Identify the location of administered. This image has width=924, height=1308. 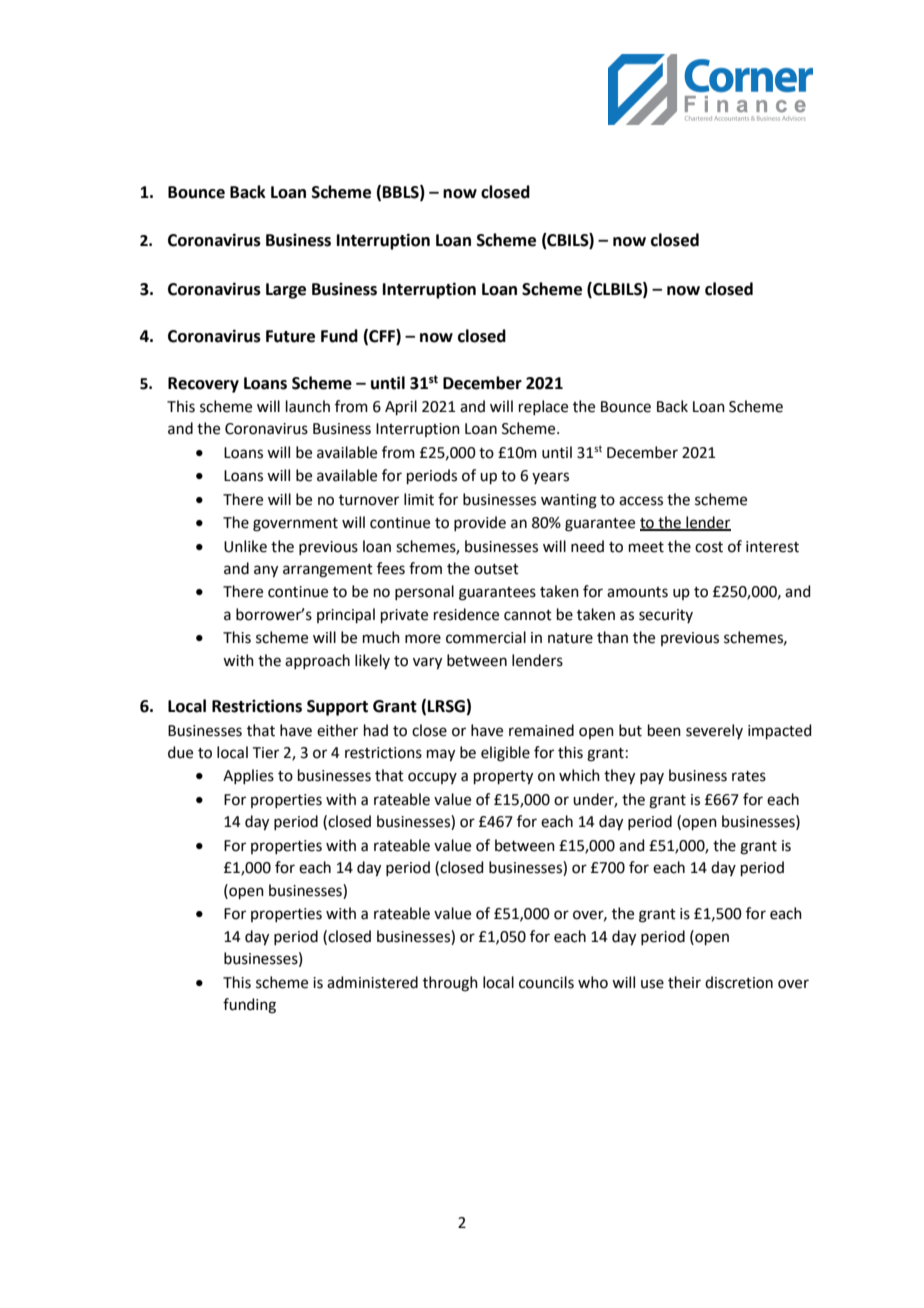
(372, 982).
